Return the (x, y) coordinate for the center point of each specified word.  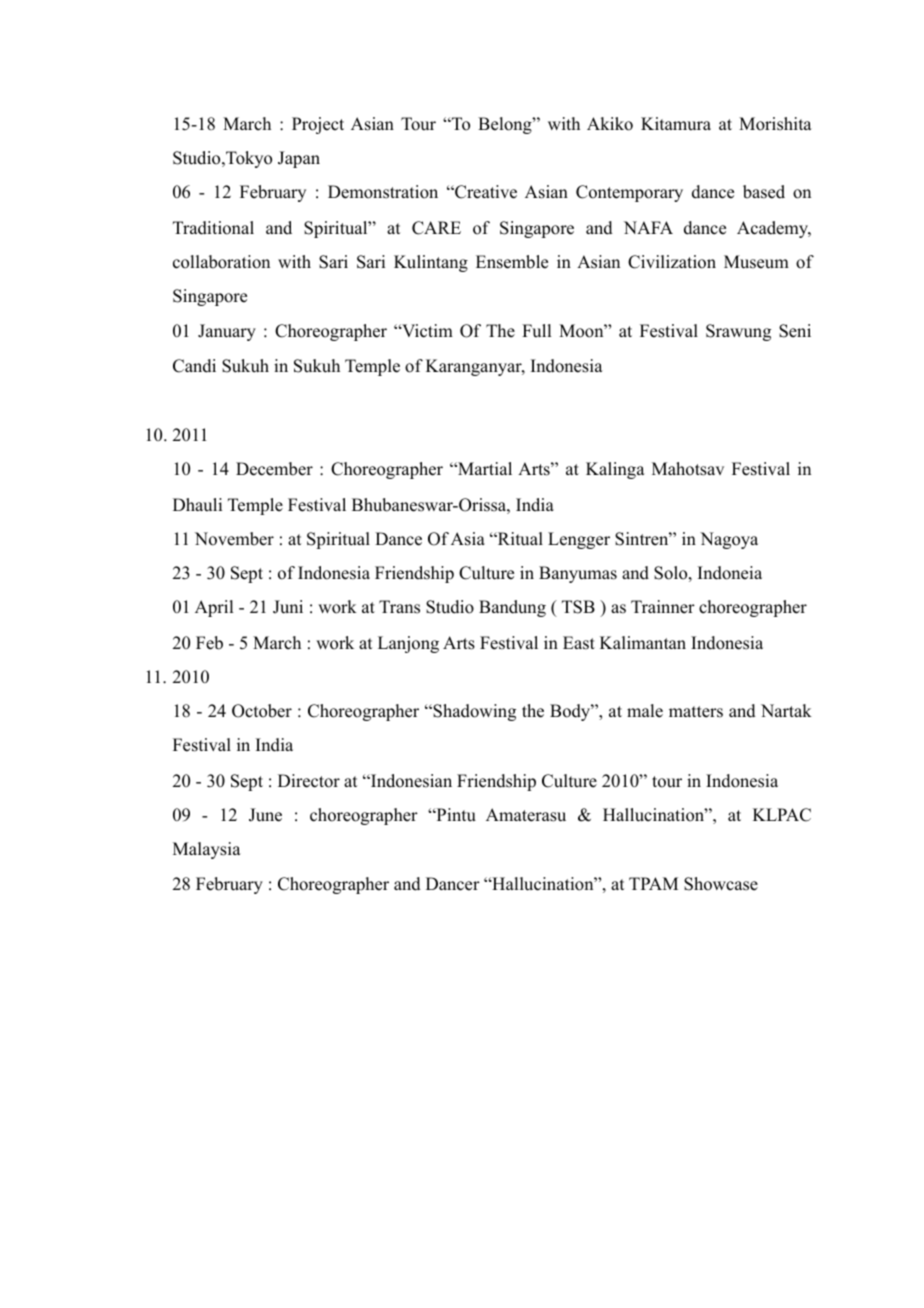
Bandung (512, 608)
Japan (299, 159)
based (764, 192)
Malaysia (207, 850)
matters (696, 712)
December (274, 469)
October (262, 711)
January (227, 332)
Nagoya (729, 540)
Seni (795, 331)
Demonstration (383, 192)
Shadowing (473, 712)
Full (536, 331)
